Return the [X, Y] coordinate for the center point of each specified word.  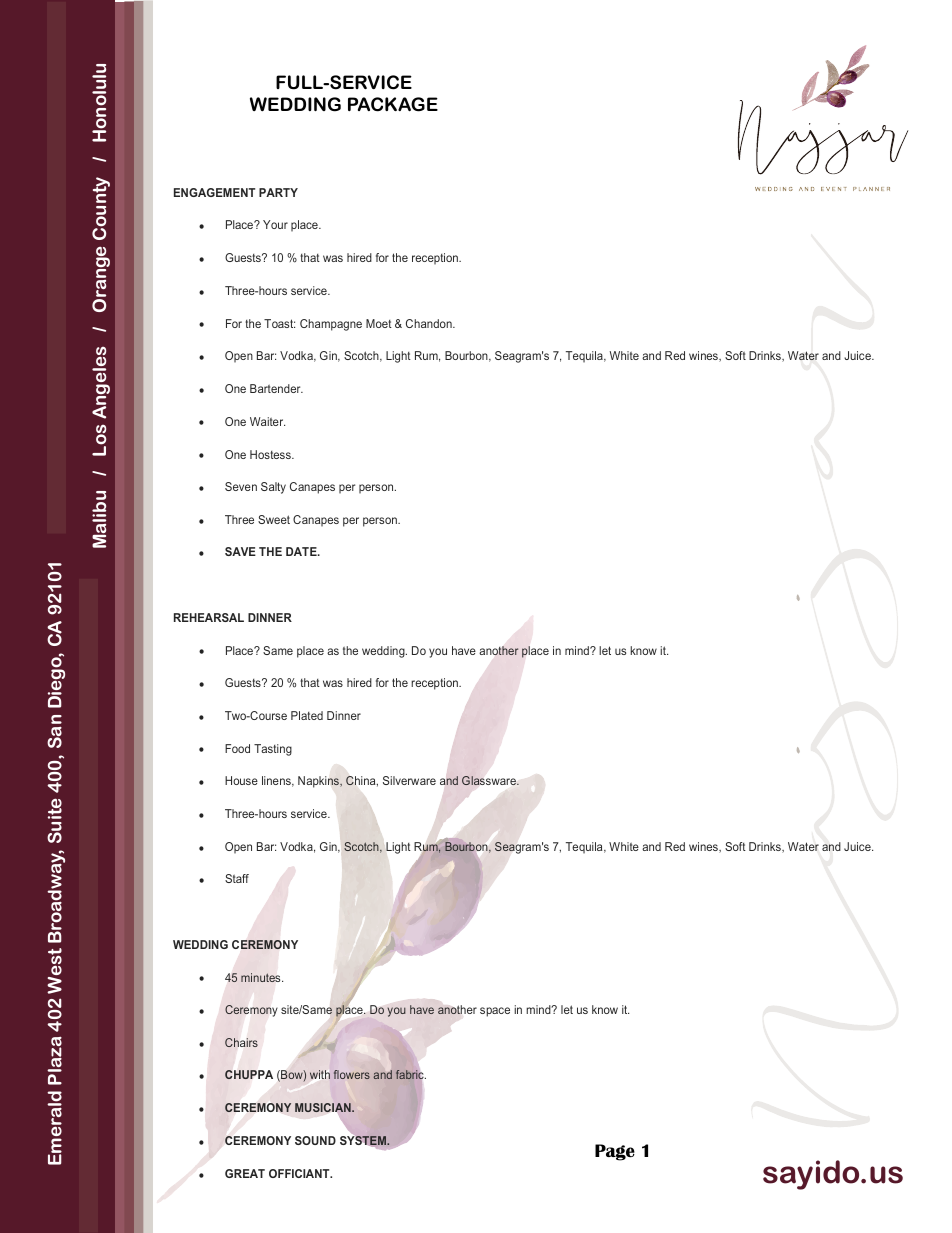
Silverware [409, 780]
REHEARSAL [209, 617]
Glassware [490, 781]
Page [615, 1152]
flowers [352, 1074]
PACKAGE [393, 104]
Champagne [331, 325]
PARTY [278, 192]
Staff [237, 878]
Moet [379, 323]
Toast [279, 323]
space [495, 1012]
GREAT [245, 1173]
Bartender [276, 388]
